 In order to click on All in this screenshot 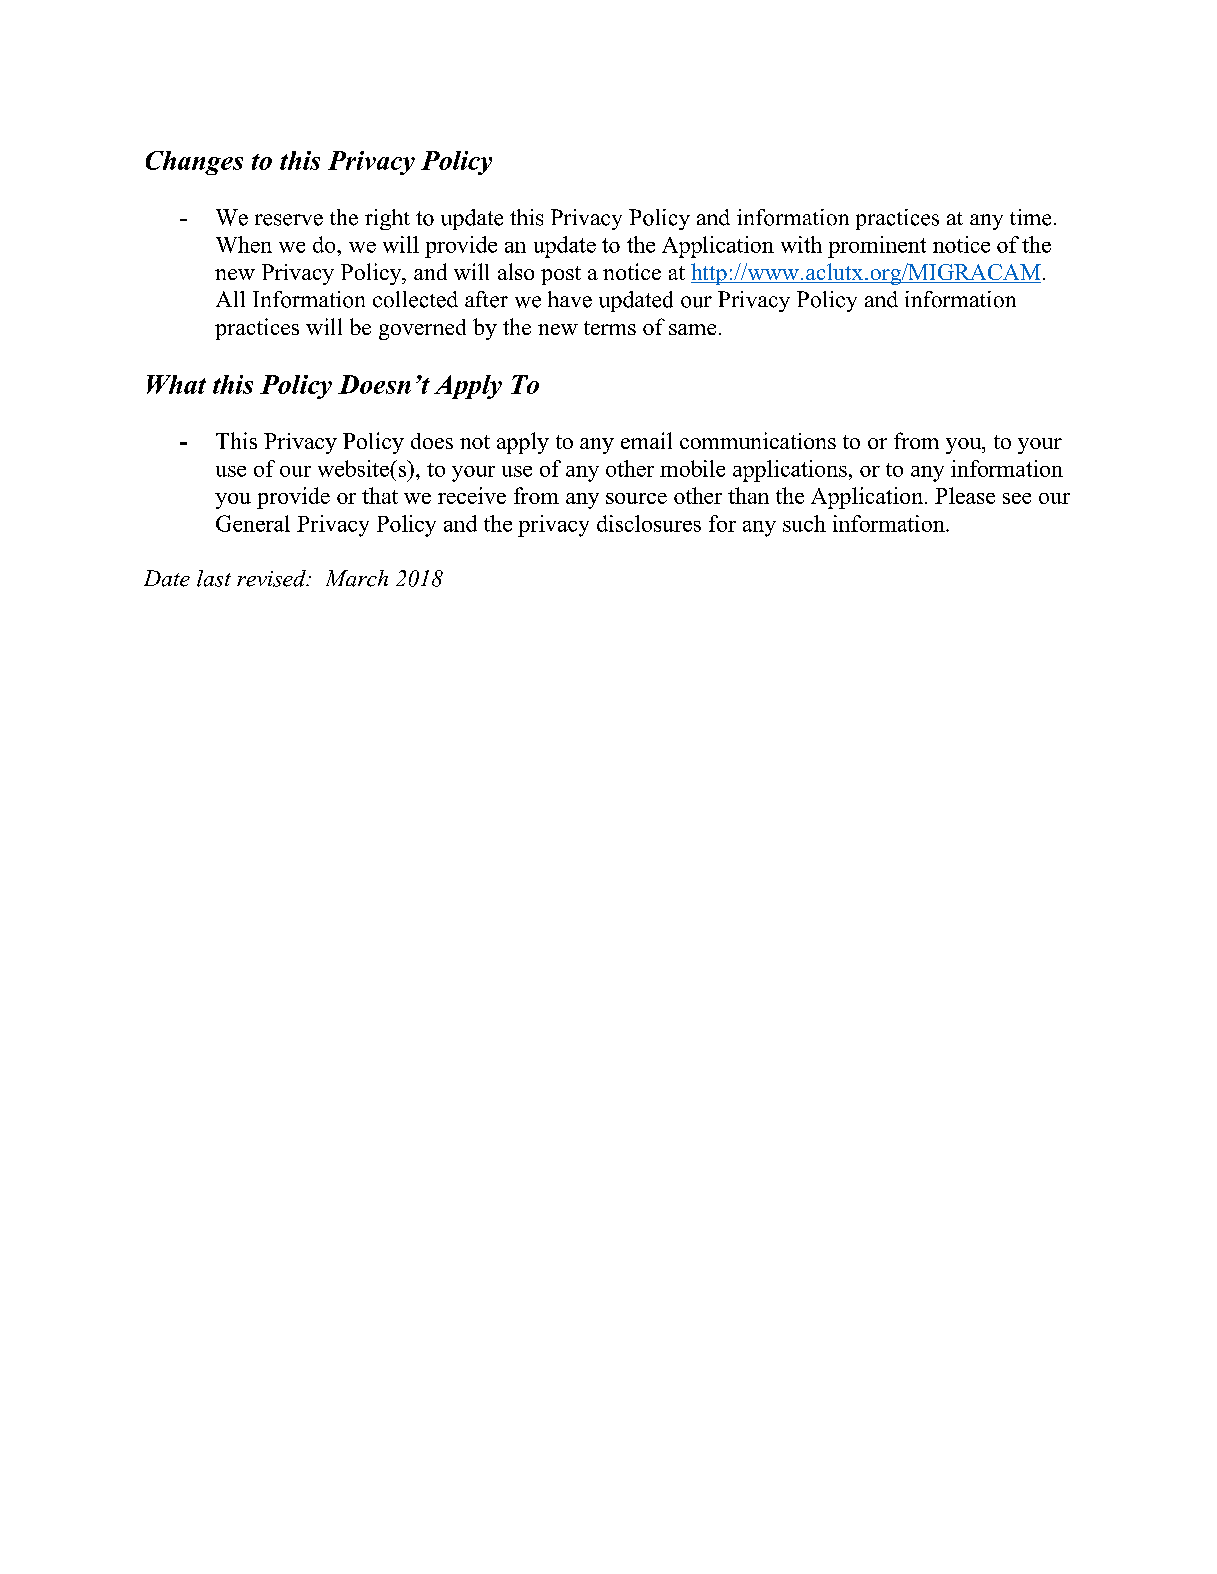, I will do `click(230, 299)`.
